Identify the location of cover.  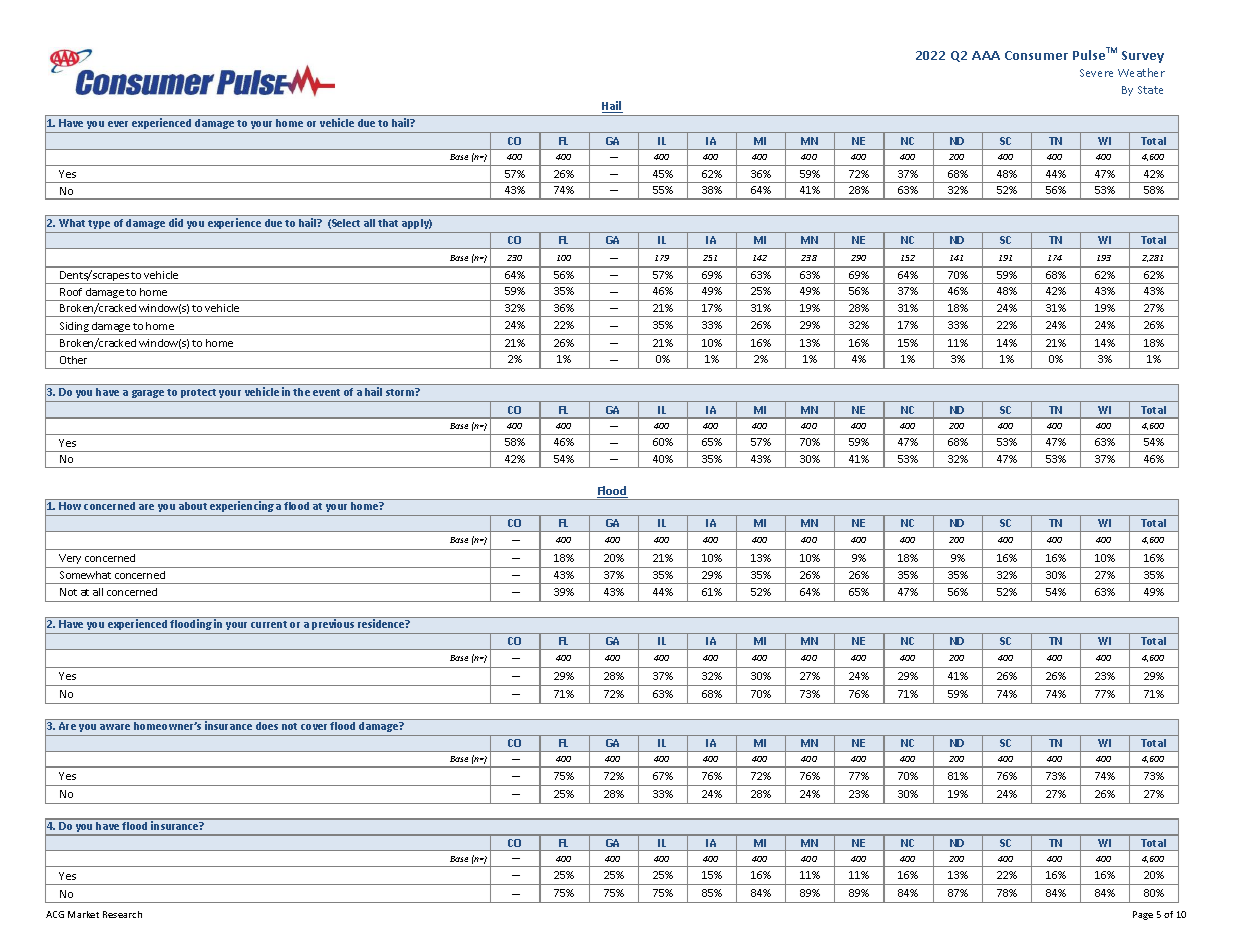
(316, 727).
